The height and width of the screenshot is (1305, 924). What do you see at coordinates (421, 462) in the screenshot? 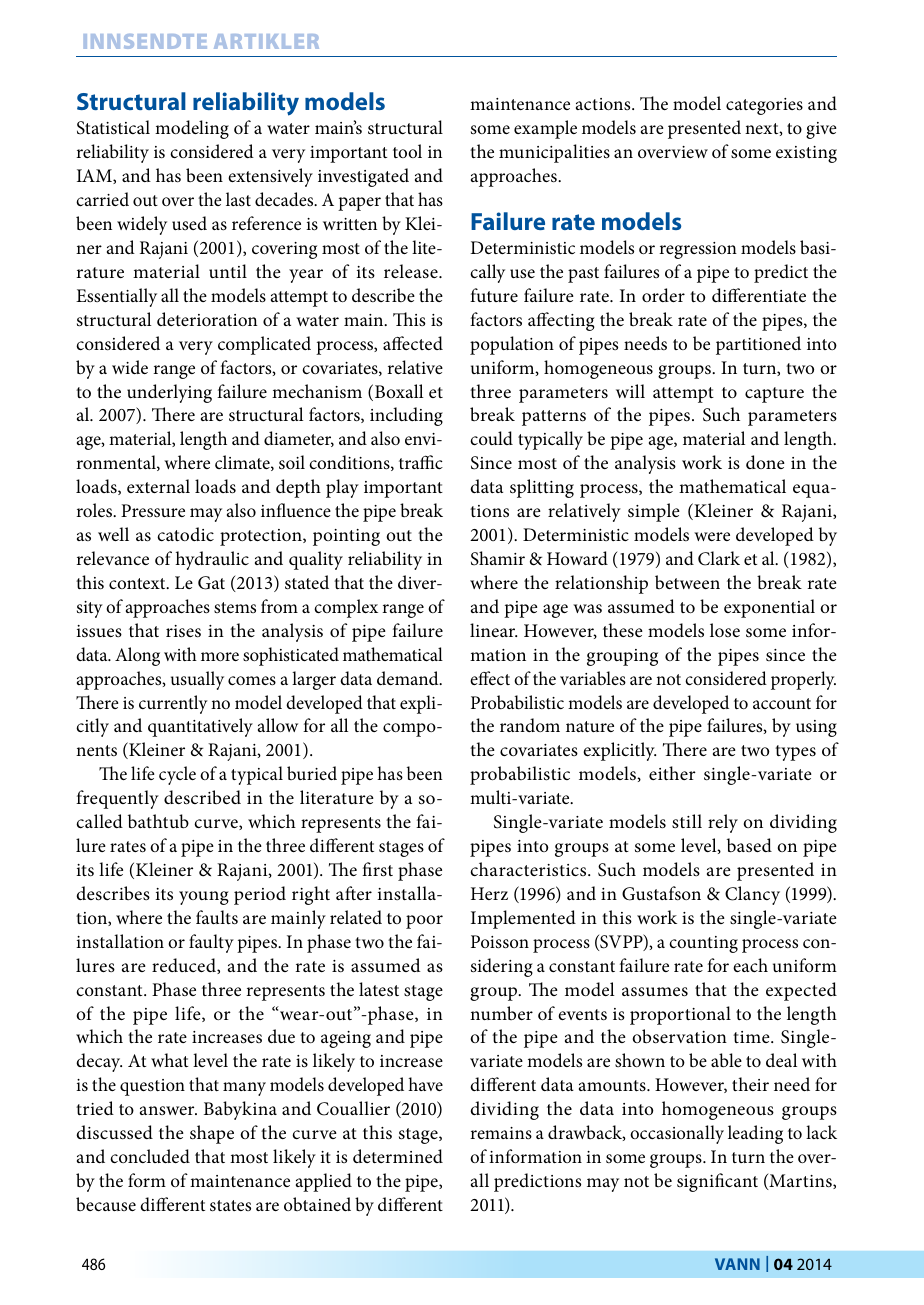
I see `traffic` at bounding box center [421, 462].
